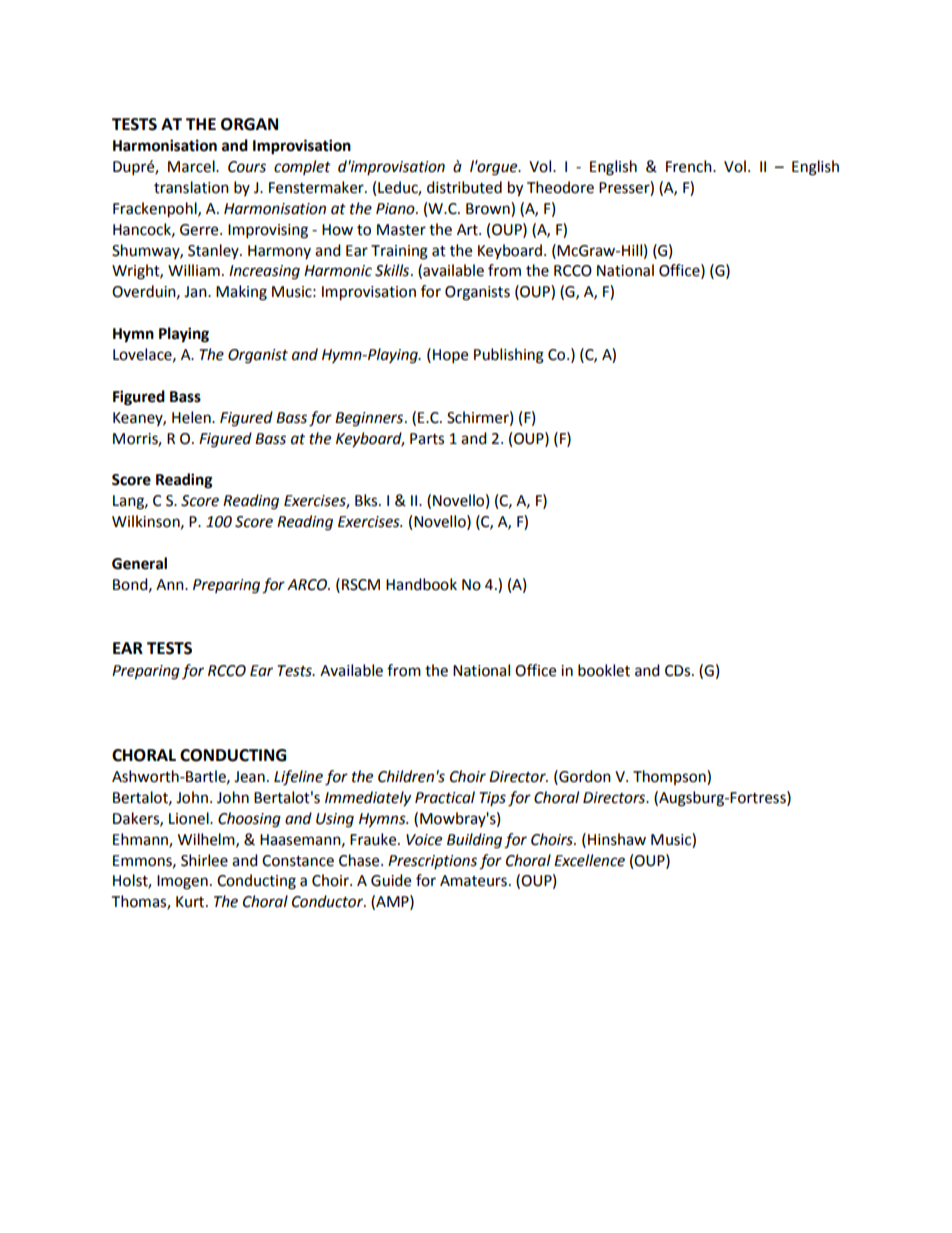 The width and height of the screenshot is (952, 1233). What do you see at coordinates (421, 584) in the screenshot?
I see `Handbook` at bounding box center [421, 584].
